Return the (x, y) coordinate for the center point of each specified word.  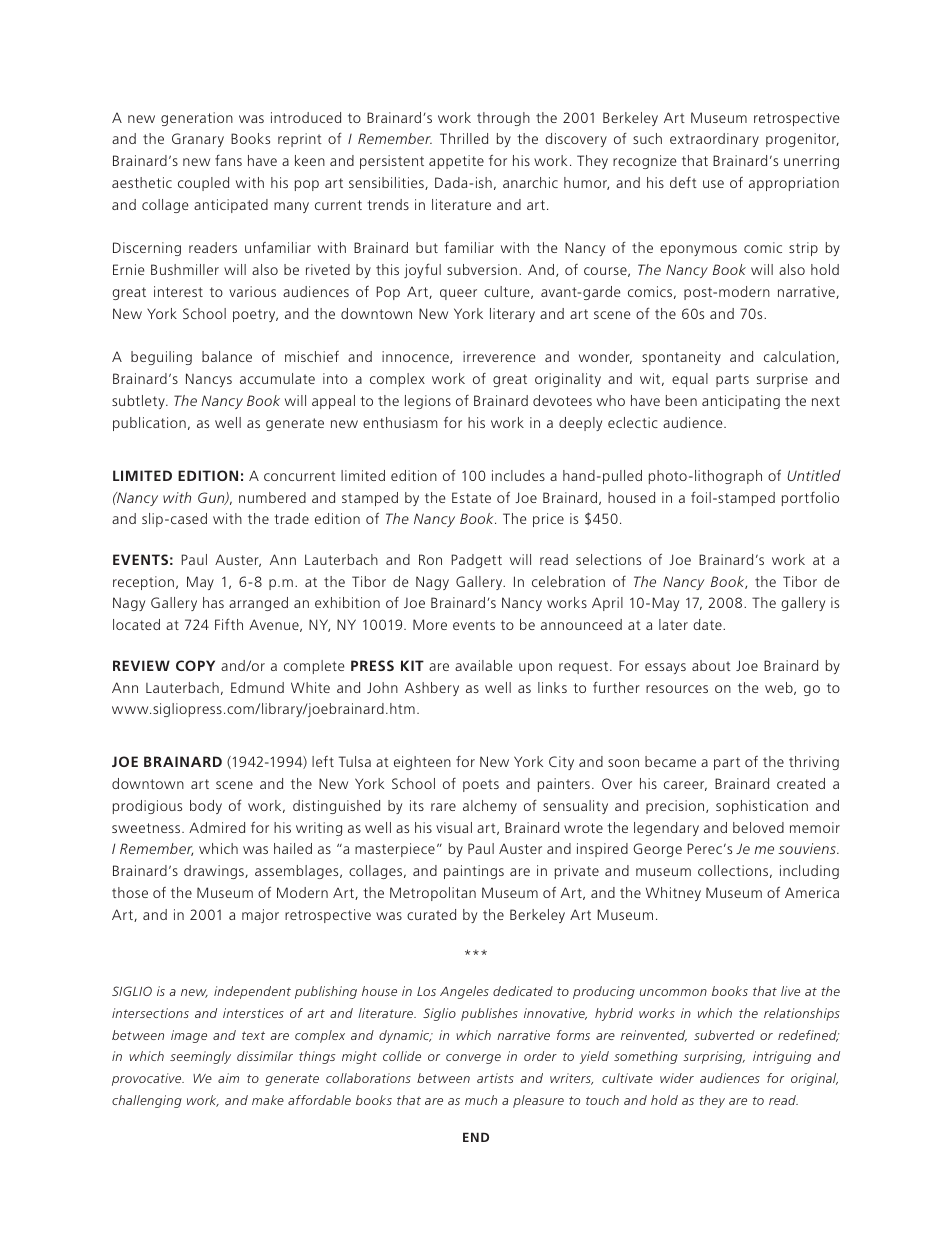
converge (473, 1059)
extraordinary (714, 140)
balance (227, 356)
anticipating (741, 402)
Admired (217, 827)
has (213, 602)
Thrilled (464, 138)
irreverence (499, 356)
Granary (198, 140)
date (708, 624)
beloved (758, 827)
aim (228, 1078)
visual (454, 827)
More (430, 624)
